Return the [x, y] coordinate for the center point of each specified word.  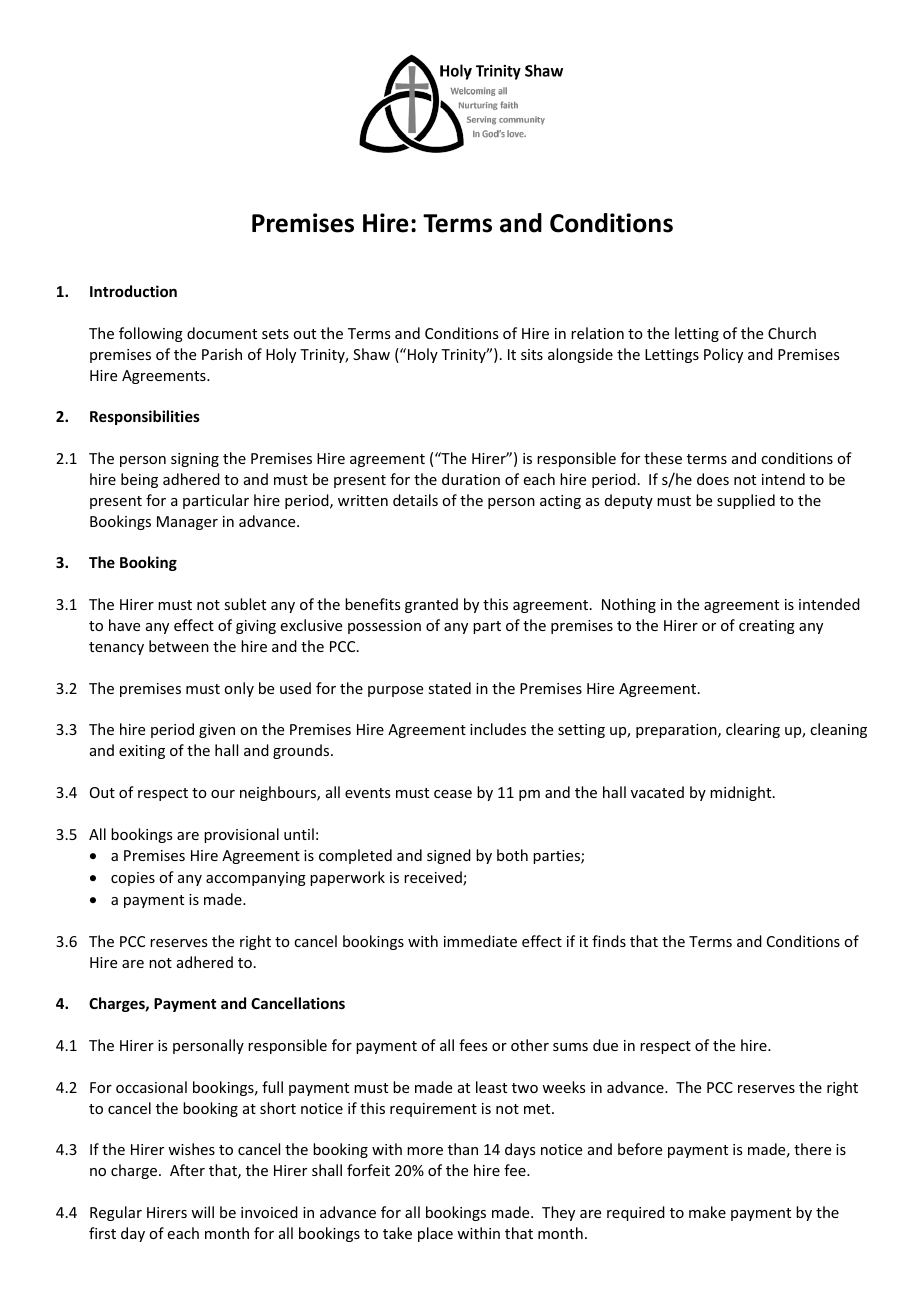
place [435, 1234]
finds [609, 941]
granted [431, 605]
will [202, 1212]
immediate [480, 941]
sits [532, 354]
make [707, 1212]
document [222, 333]
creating [767, 627]
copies [133, 879]
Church [792, 333]
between [179, 646]
